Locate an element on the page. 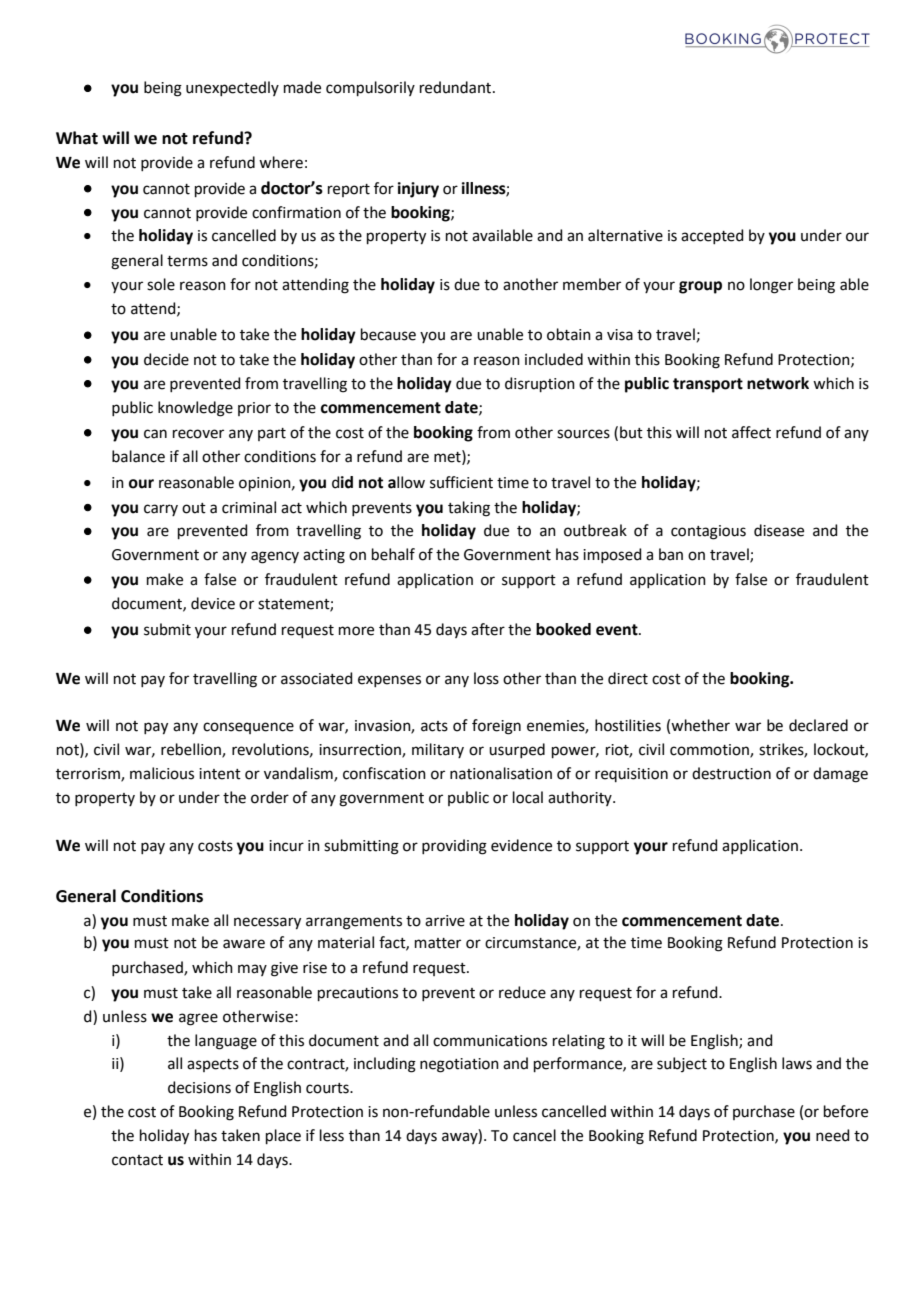  destruction is located at coordinates (731, 773).
